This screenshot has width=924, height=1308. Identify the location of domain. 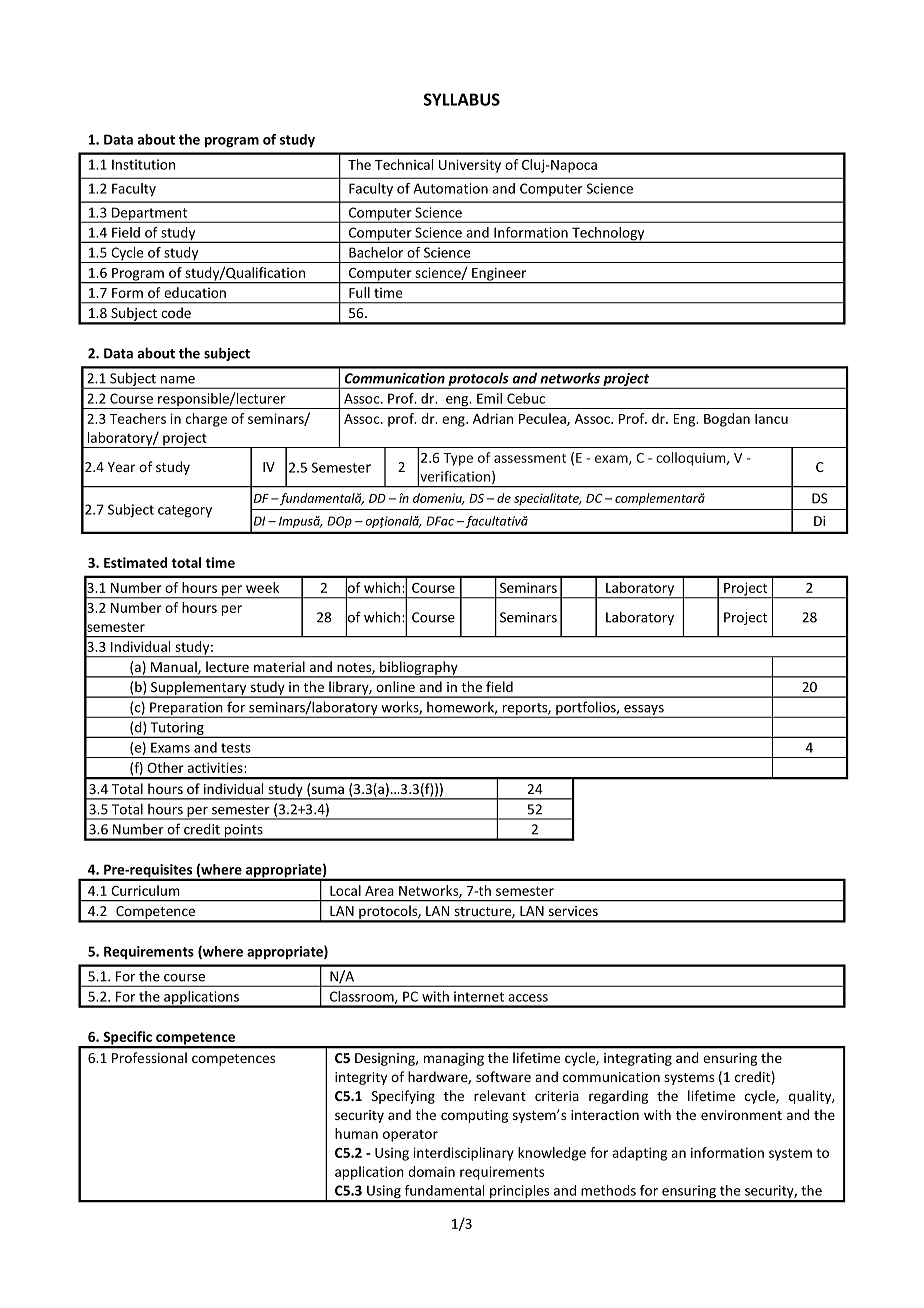
(431, 1171).
